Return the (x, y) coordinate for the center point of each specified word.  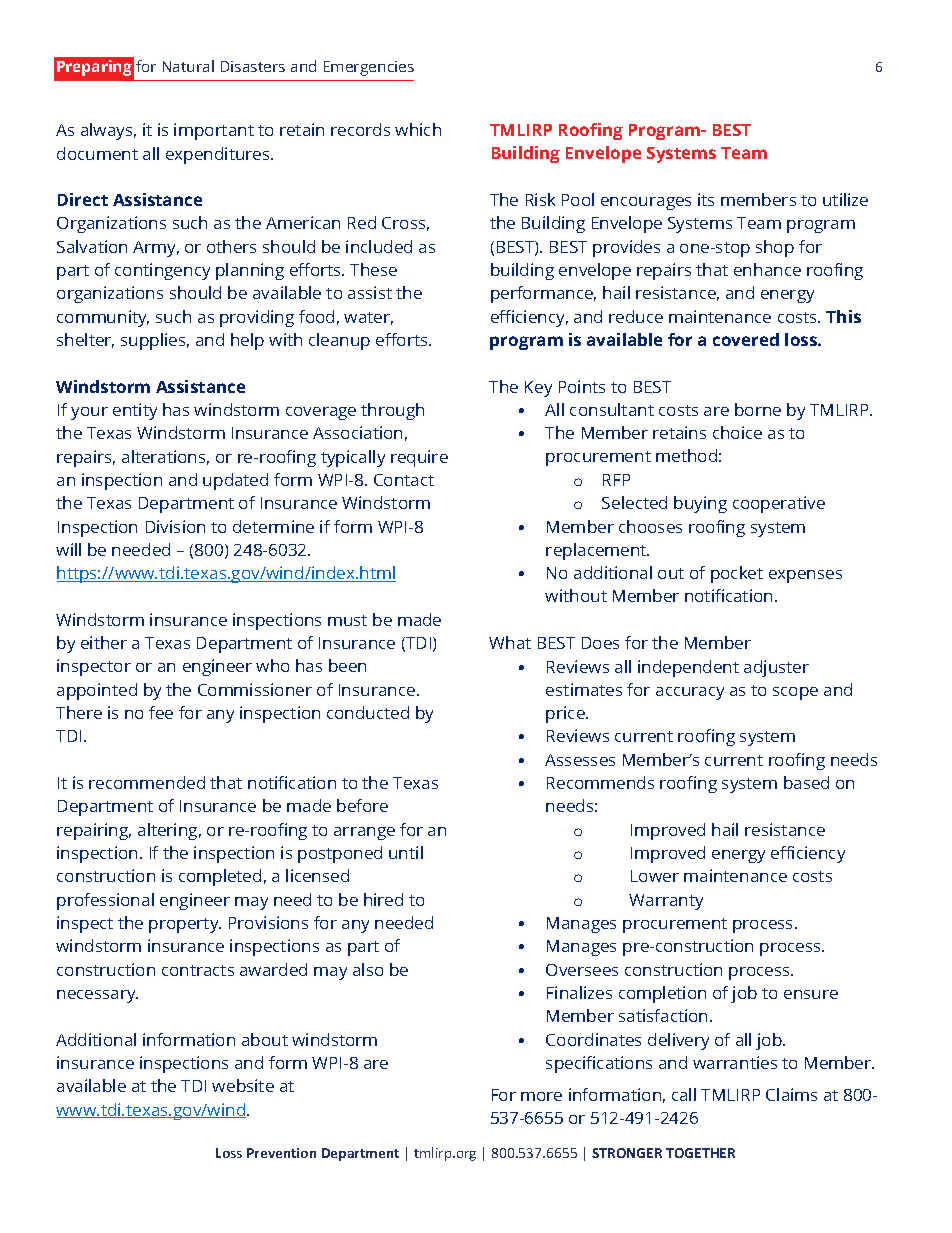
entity (135, 411)
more (541, 1096)
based (806, 782)
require (419, 458)
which (418, 129)
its (706, 199)
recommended (147, 782)
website (243, 1085)
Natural (188, 66)
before (362, 805)
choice (737, 432)
